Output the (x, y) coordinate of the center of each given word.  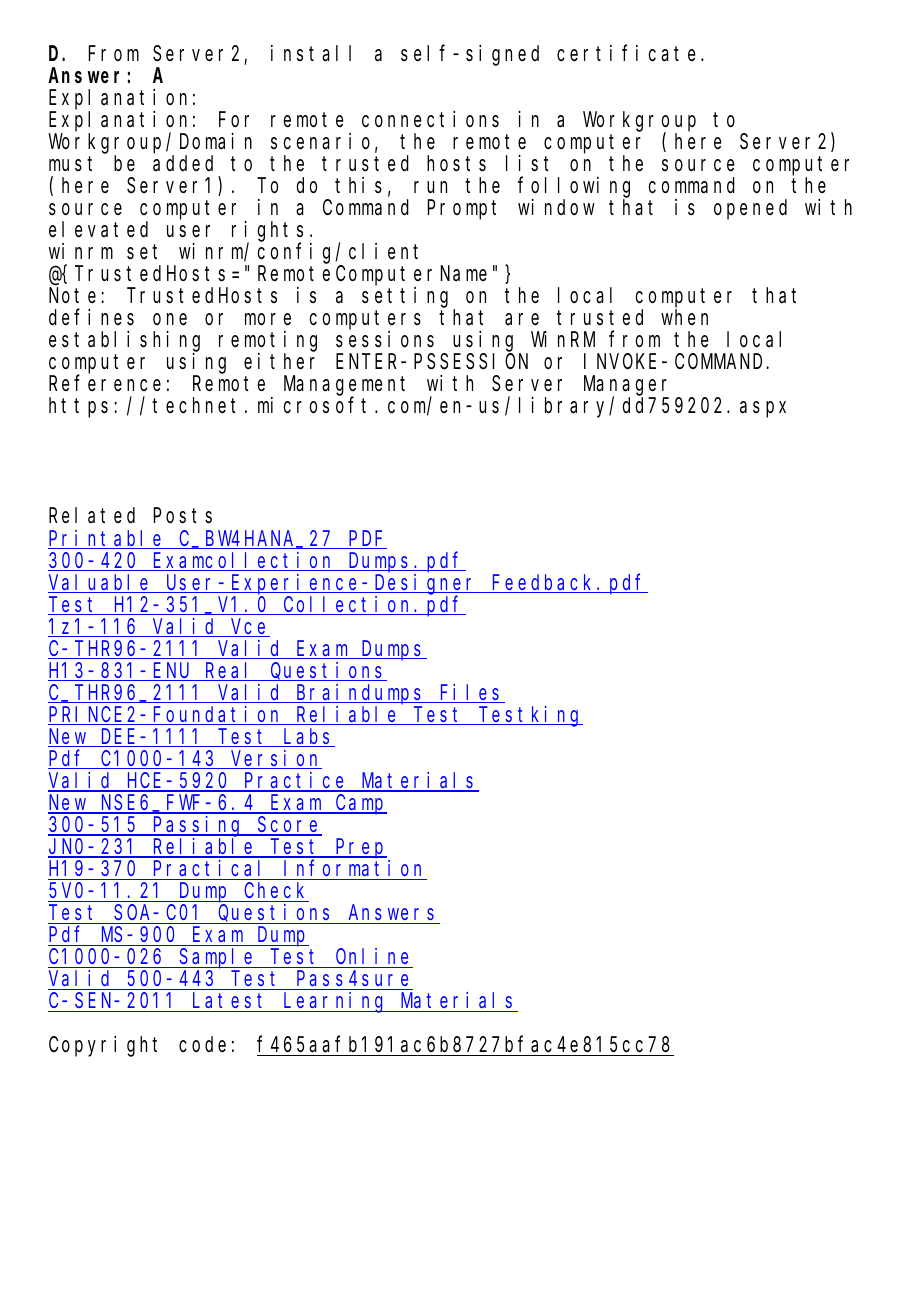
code (202, 1044)
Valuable (101, 583)
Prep (360, 849)
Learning (335, 1002)
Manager (626, 387)
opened (750, 210)
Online (372, 956)
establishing (124, 342)
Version (275, 759)
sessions (385, 339)
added (183, 164)
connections (430, 119)
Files (471, 693)
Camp (360, 805)
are (522, 320)
